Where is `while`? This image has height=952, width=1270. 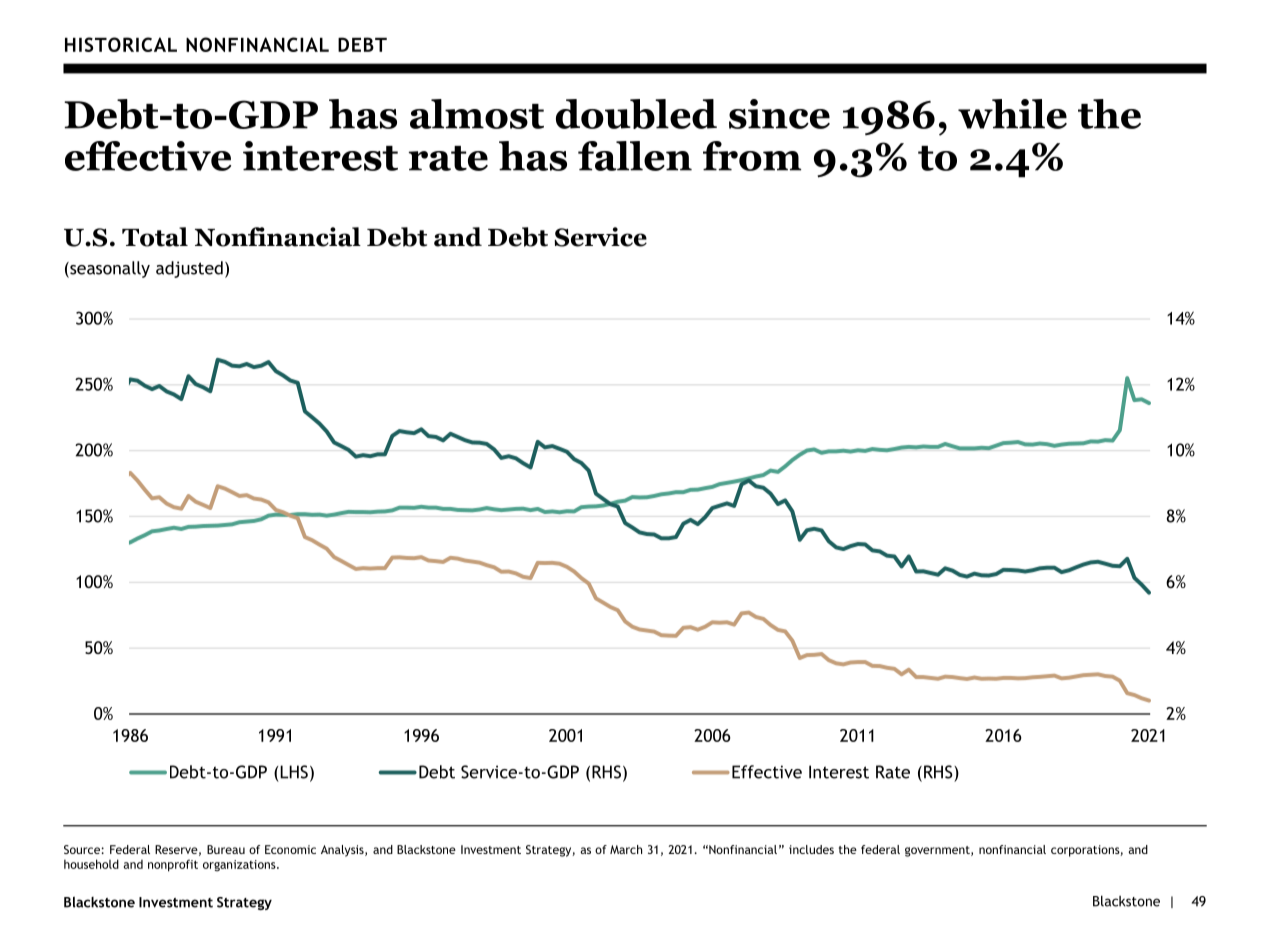 while is located at coordinates (1012, 114).
